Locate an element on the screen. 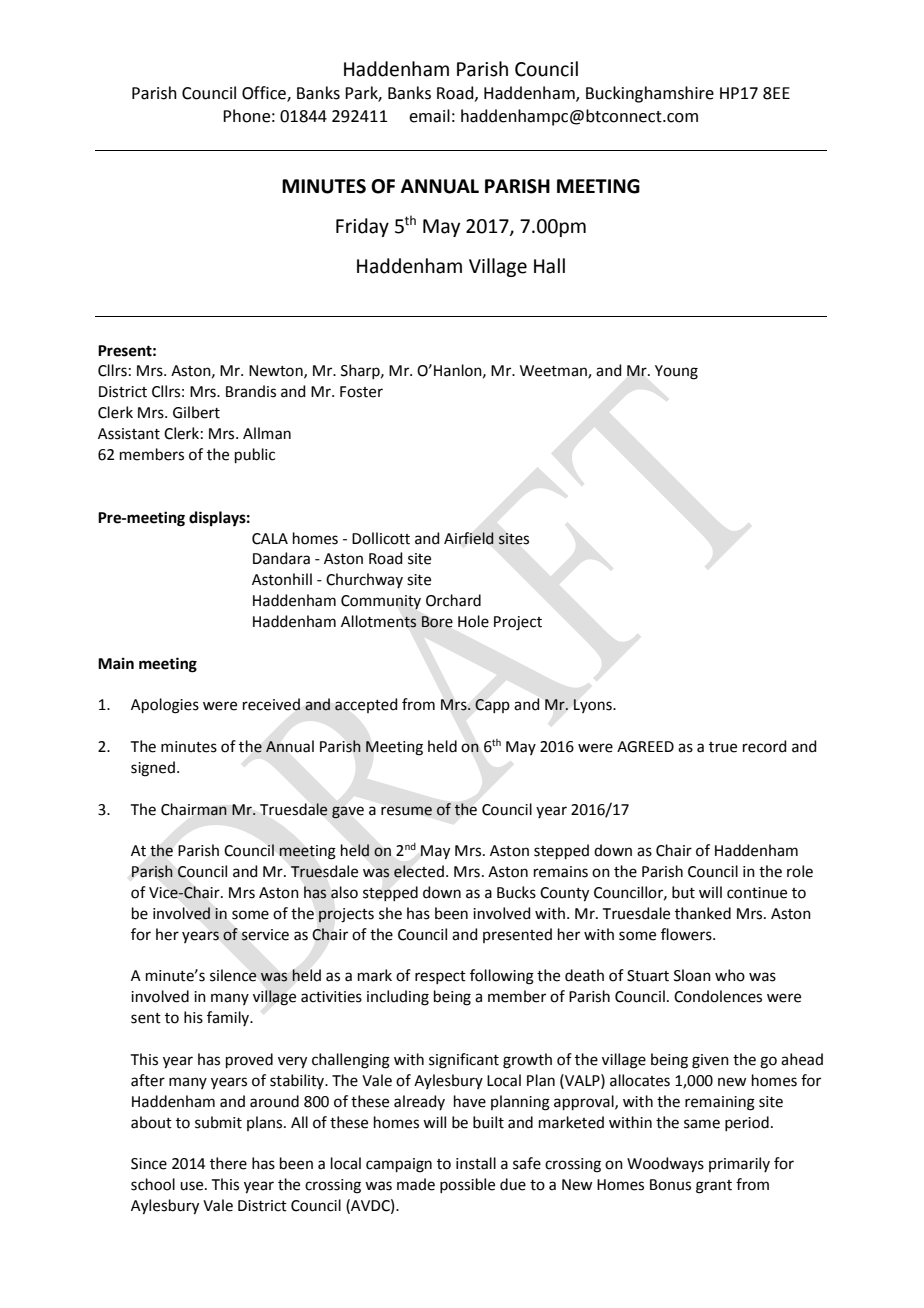 The width and height of the screenshot is (924, 1308). thanked is located at coordinates (703, 913).
